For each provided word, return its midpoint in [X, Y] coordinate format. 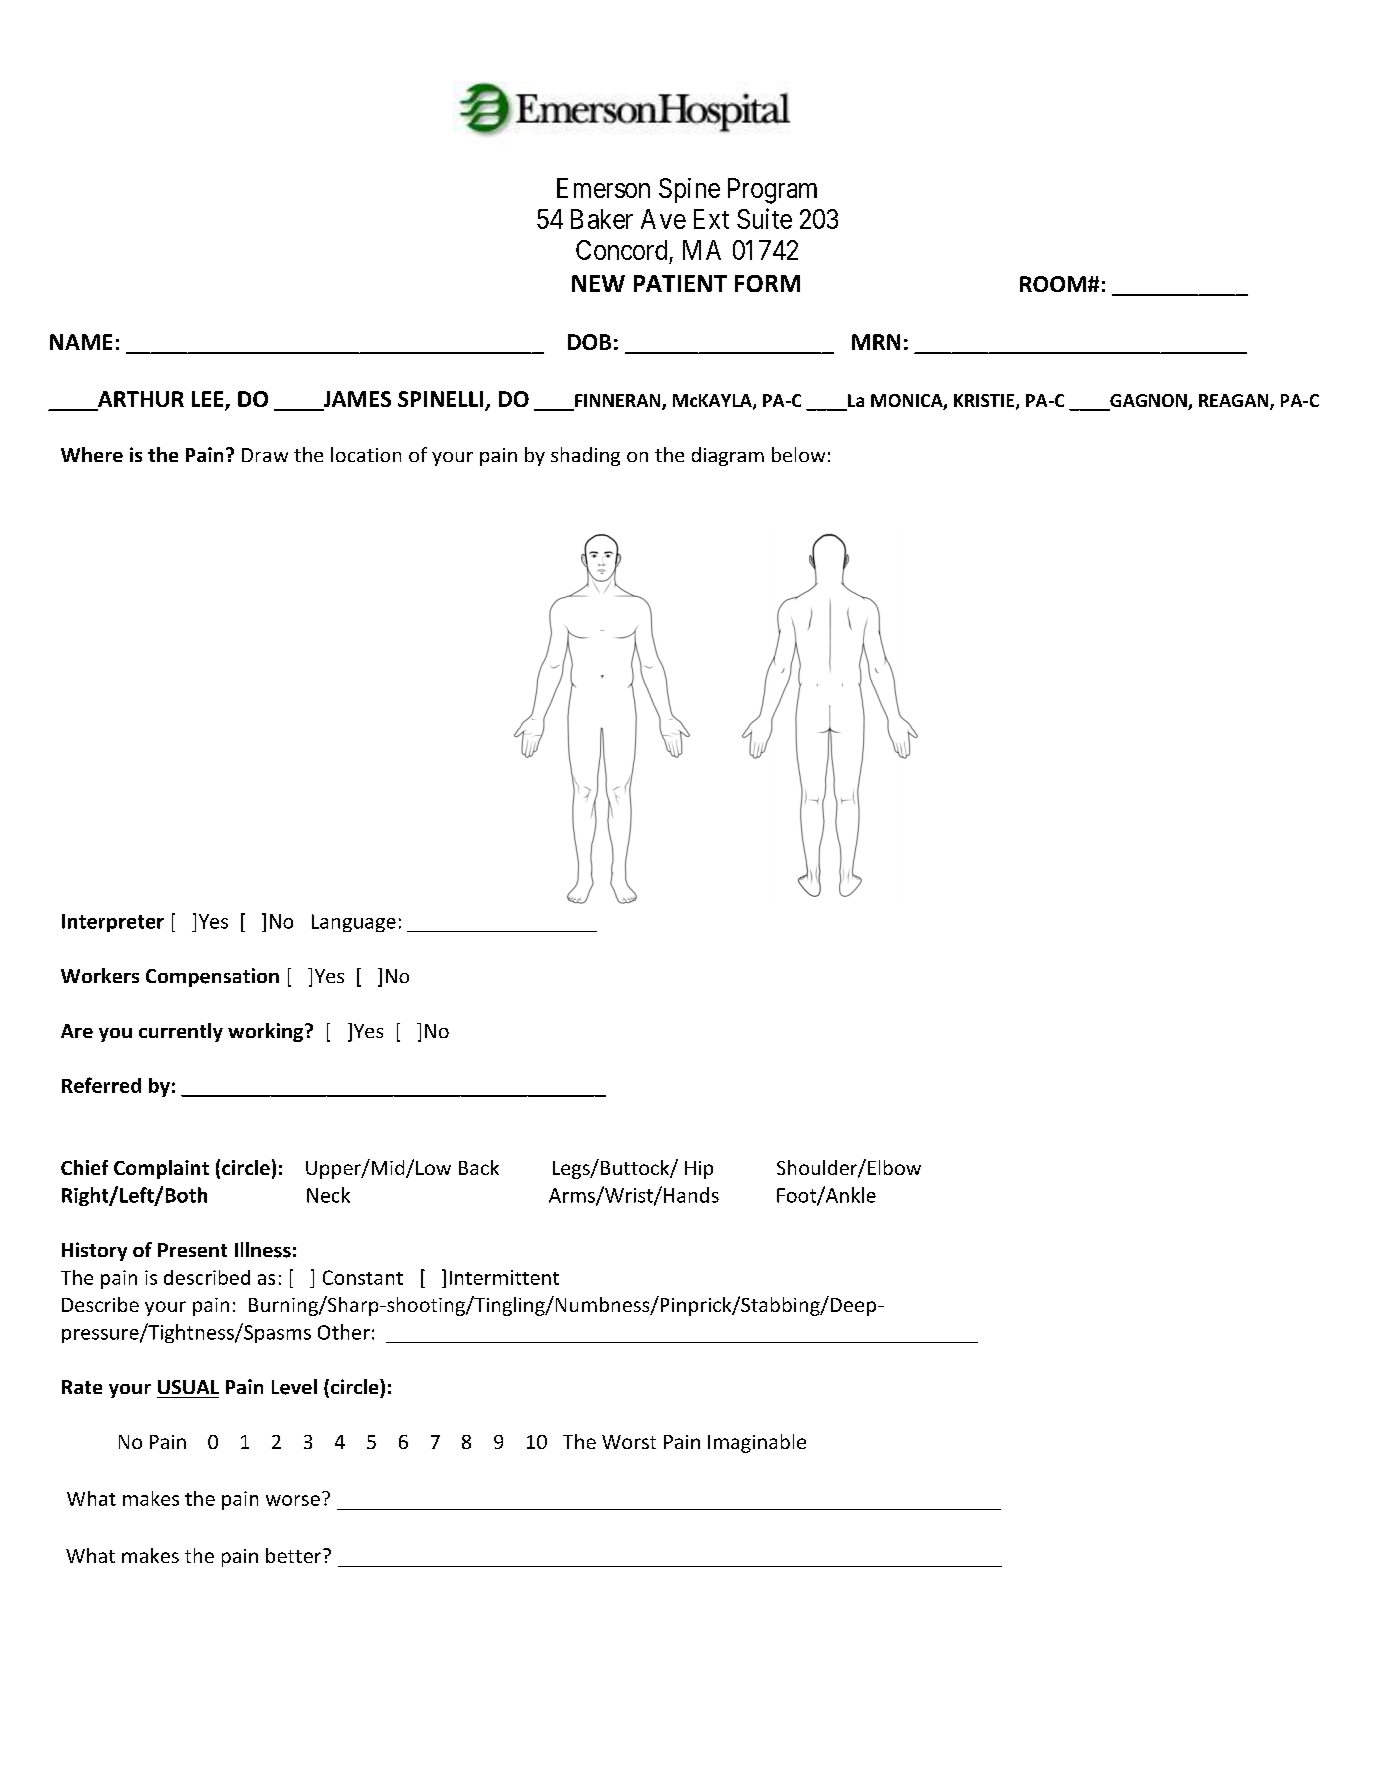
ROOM [1053, 284]
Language [354, 923]
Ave [663, 219]
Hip [699, 1170]
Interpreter [113, 923]
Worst [629, 1442]
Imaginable [757, 1443]
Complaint [161, 1169]
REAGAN [1235, 402]
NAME [81, 342]
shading [585, 456]
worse [293, 1500]
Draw [265, 455]
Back [479, 1167]
